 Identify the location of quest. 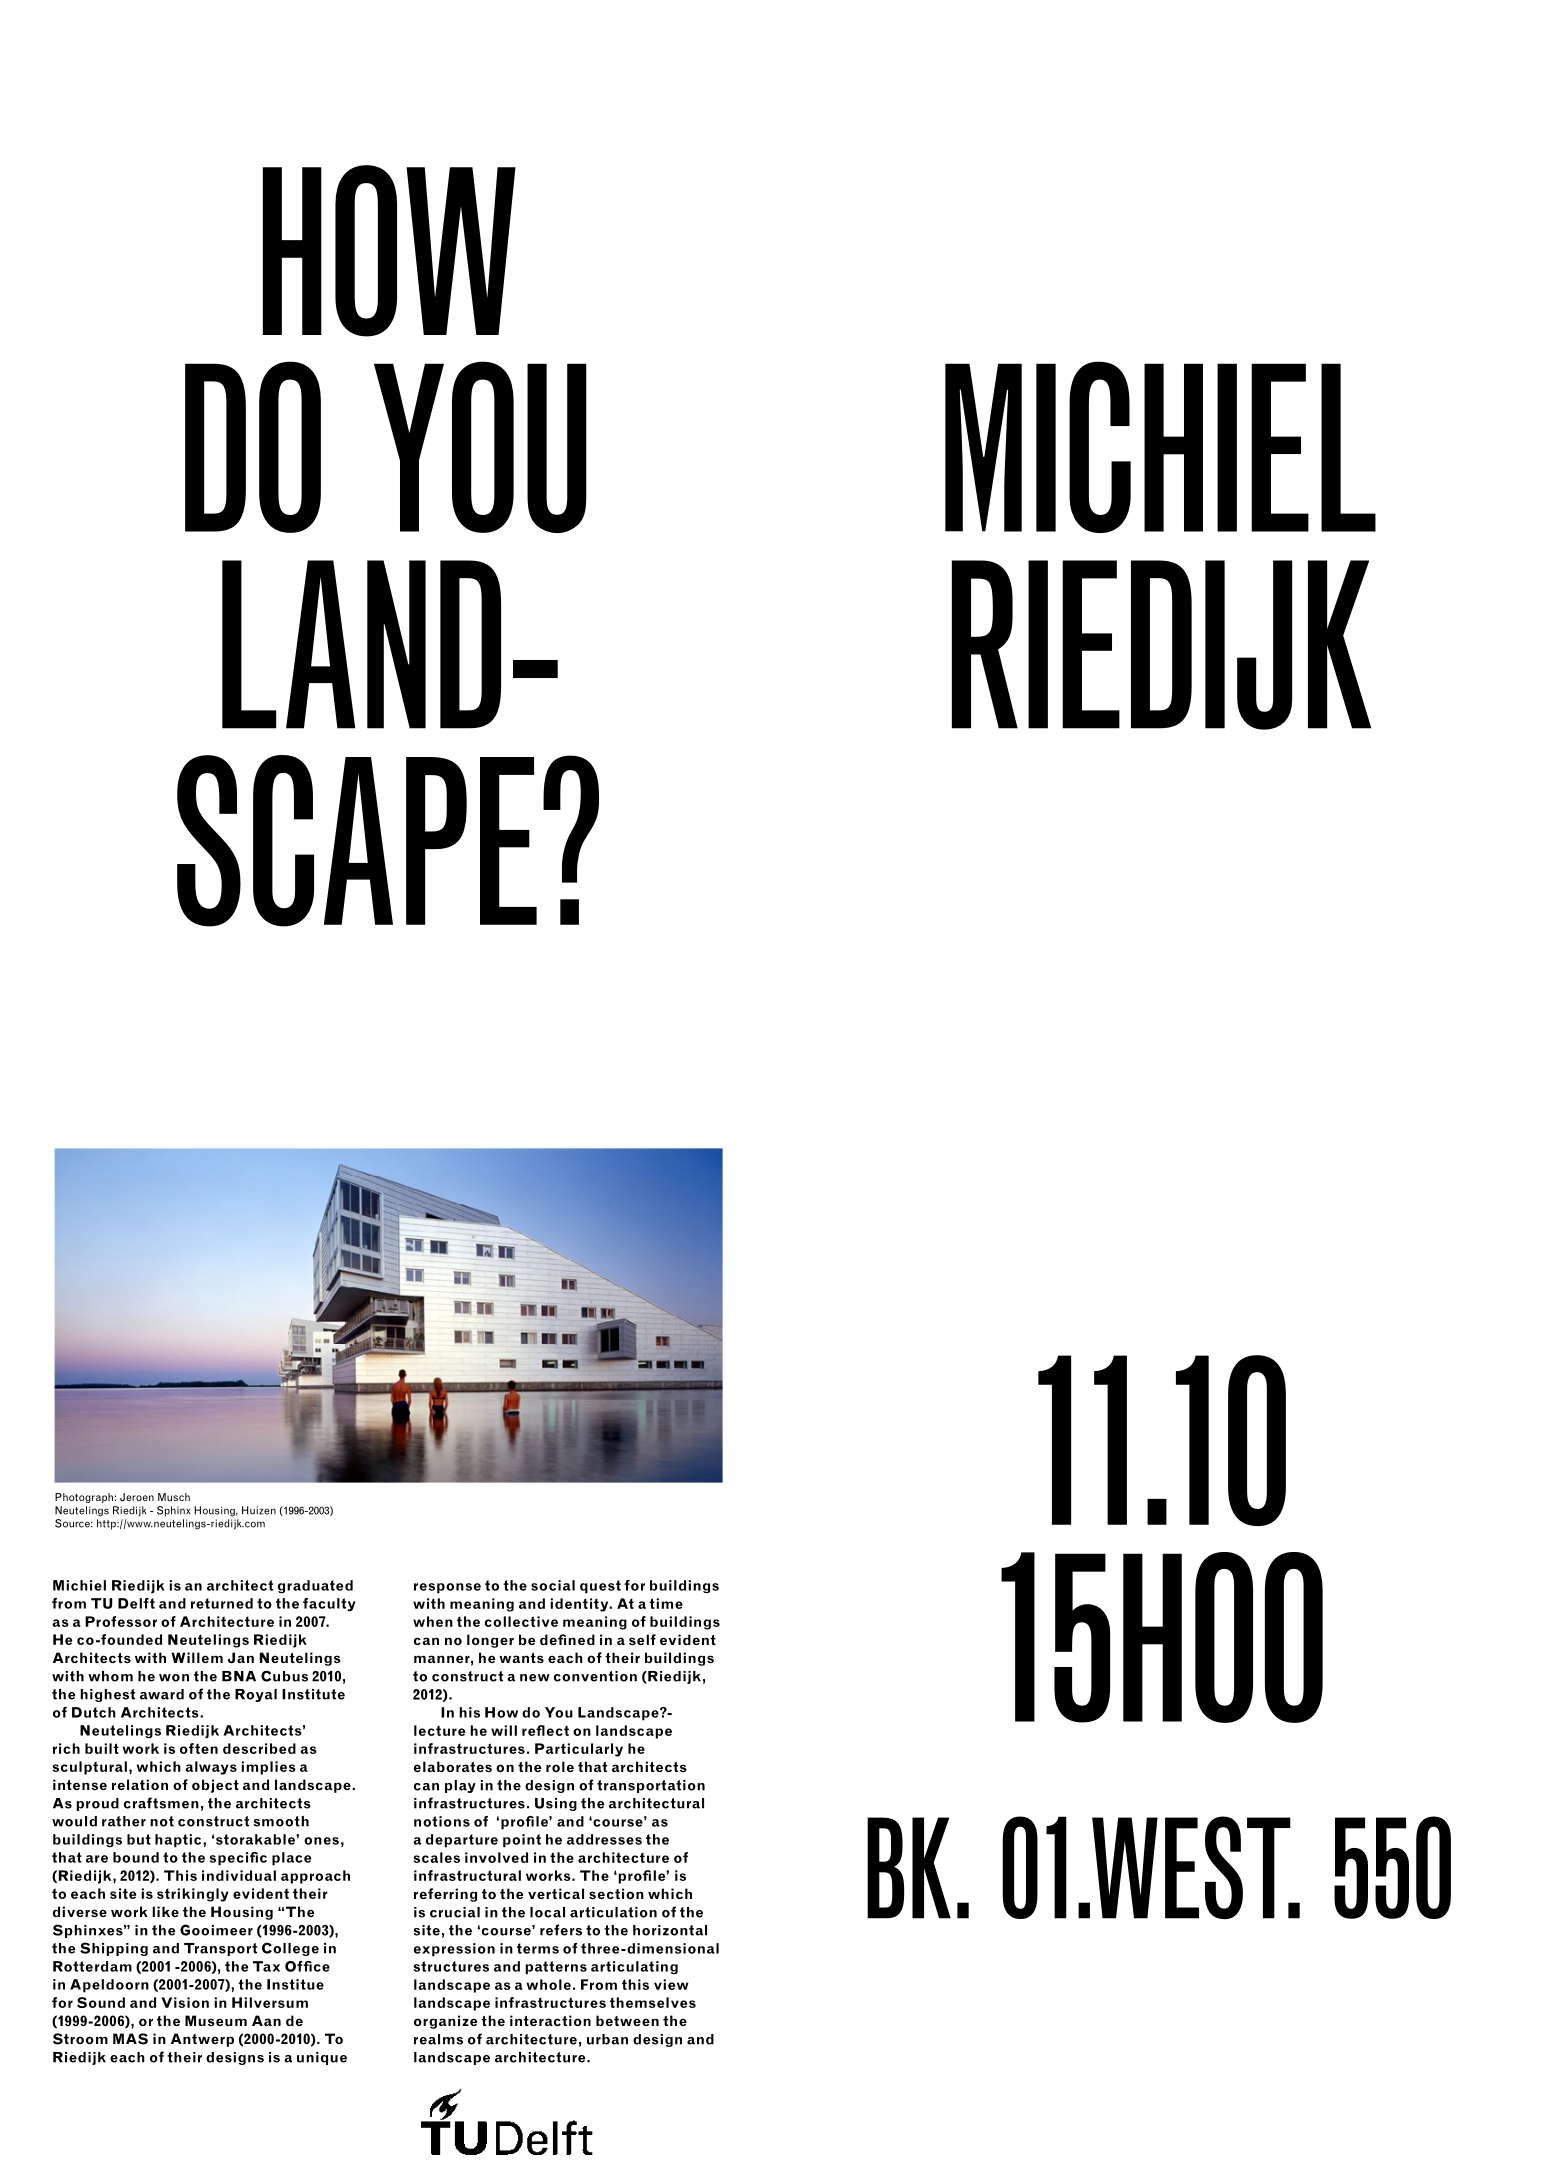
(600, 1587).
